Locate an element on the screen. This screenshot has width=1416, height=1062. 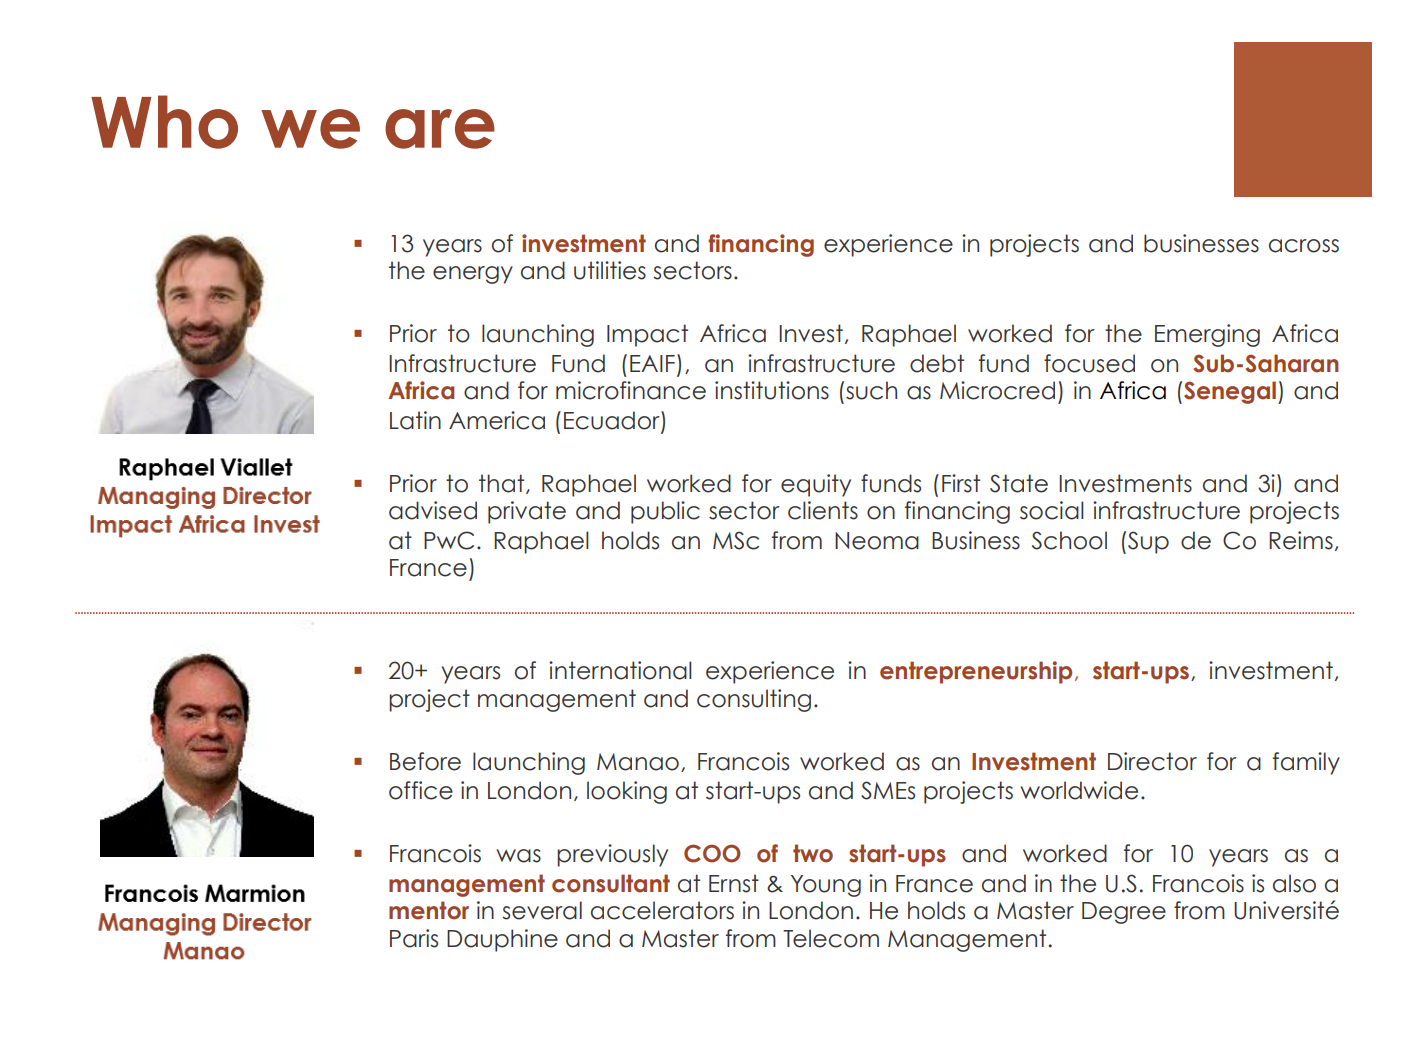
across is located at coordinates (1304, 246).
